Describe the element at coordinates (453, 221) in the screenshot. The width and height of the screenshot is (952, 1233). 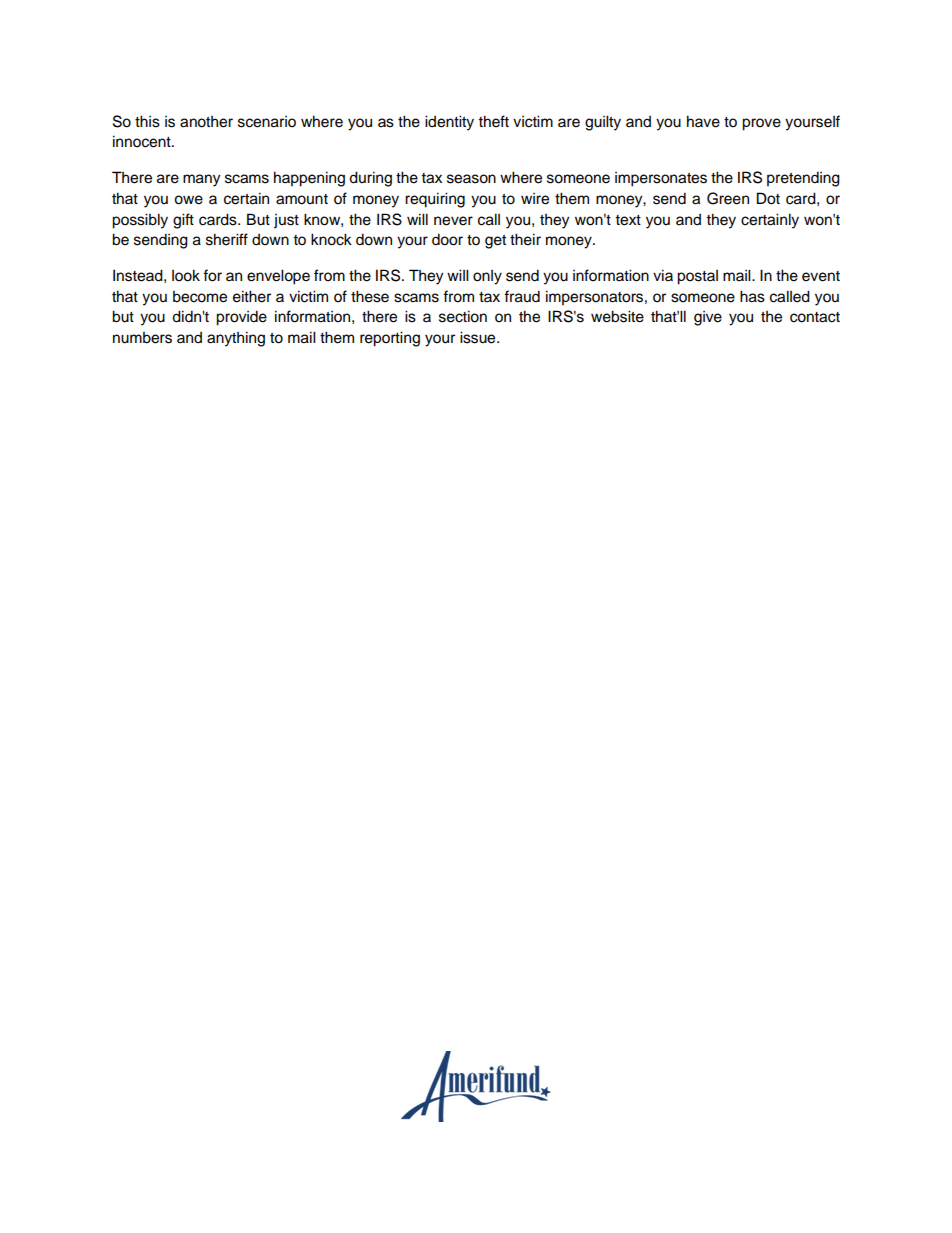
I see `never` at that location.
